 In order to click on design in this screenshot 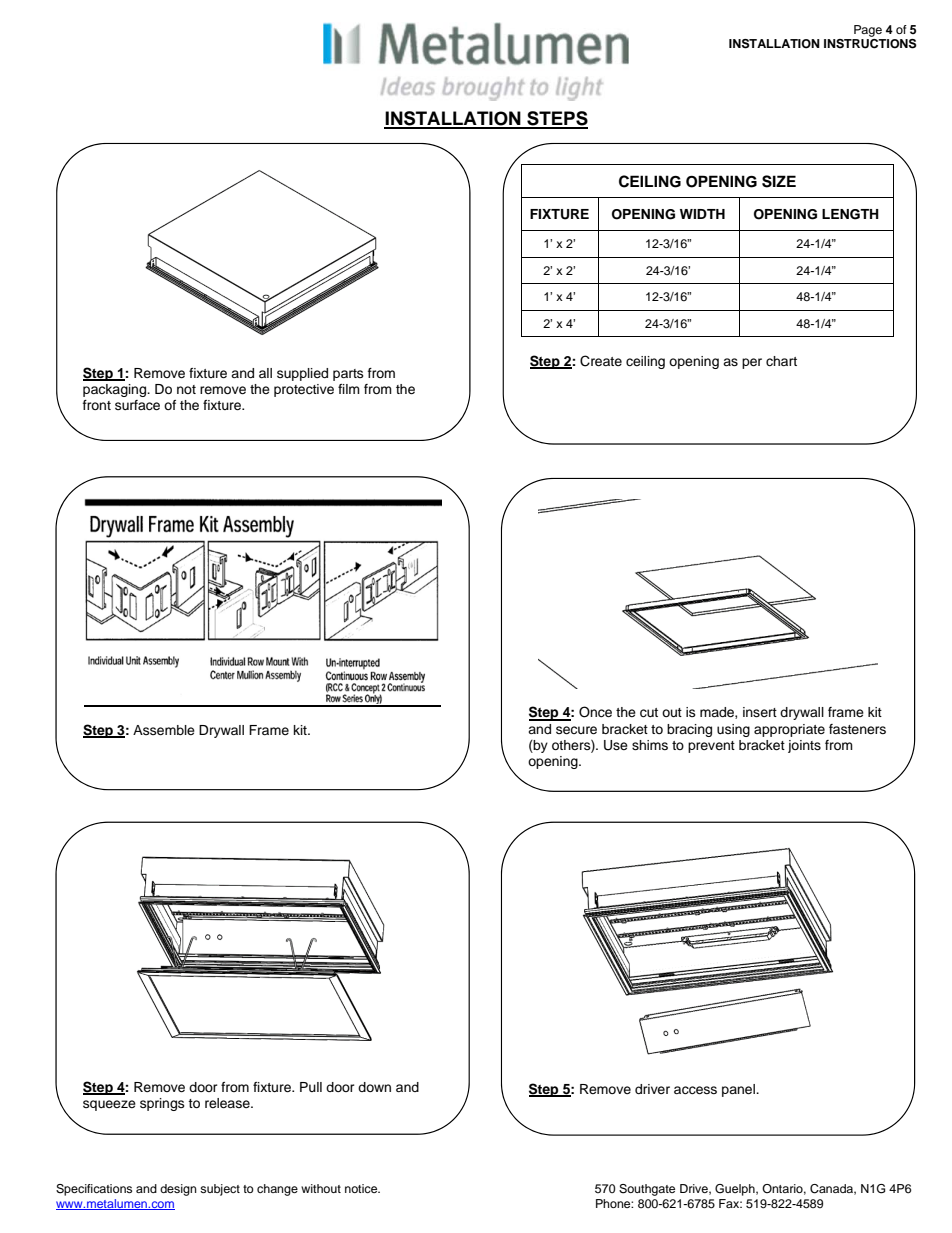, I will do `click(178, 1190)`.
